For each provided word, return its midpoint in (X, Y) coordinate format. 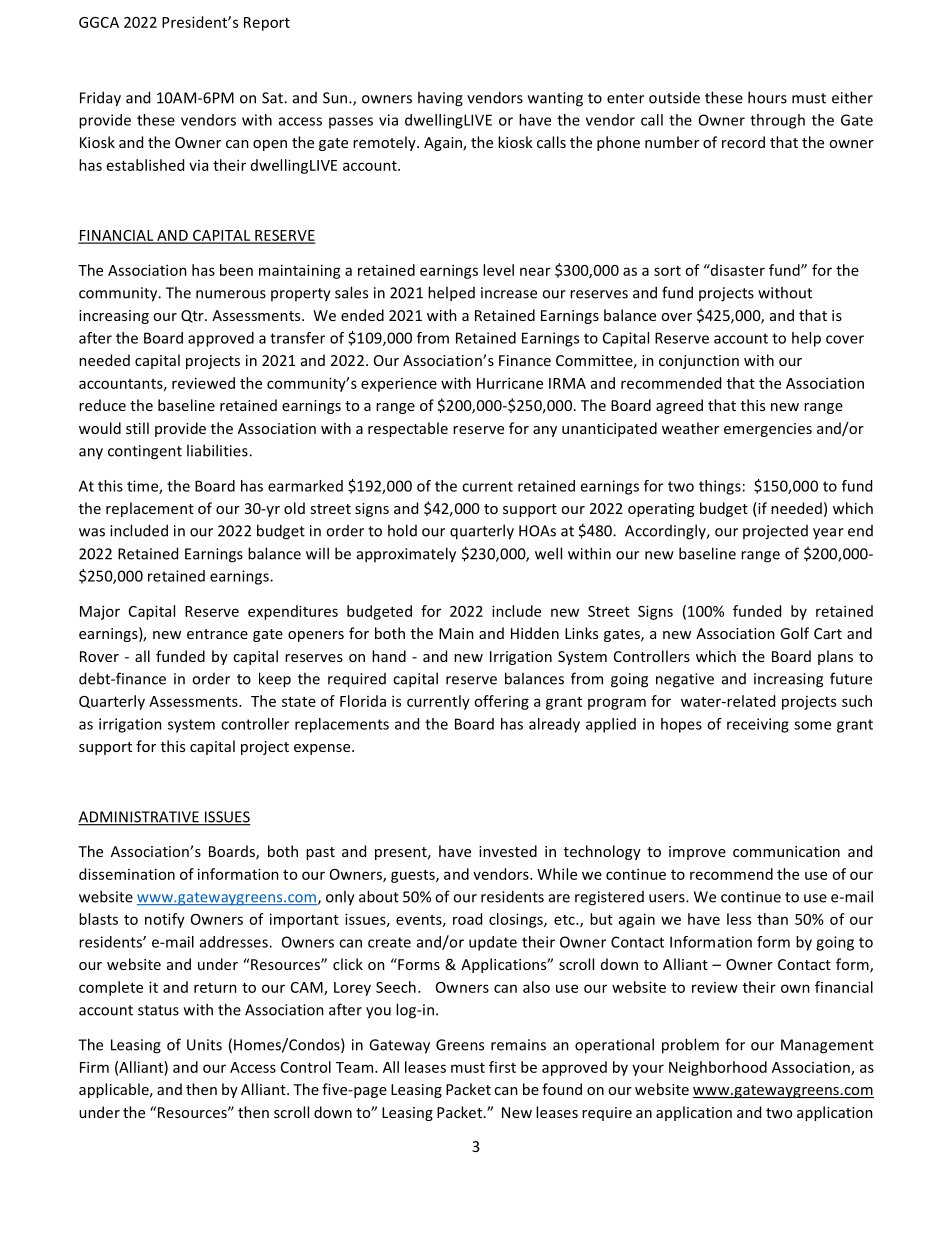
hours (767, 97)
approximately (406, 555)
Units (204, 1045)
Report (267, 24)
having (440, 99)
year (828, 534)
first (502, 1067)
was (92, 532)
